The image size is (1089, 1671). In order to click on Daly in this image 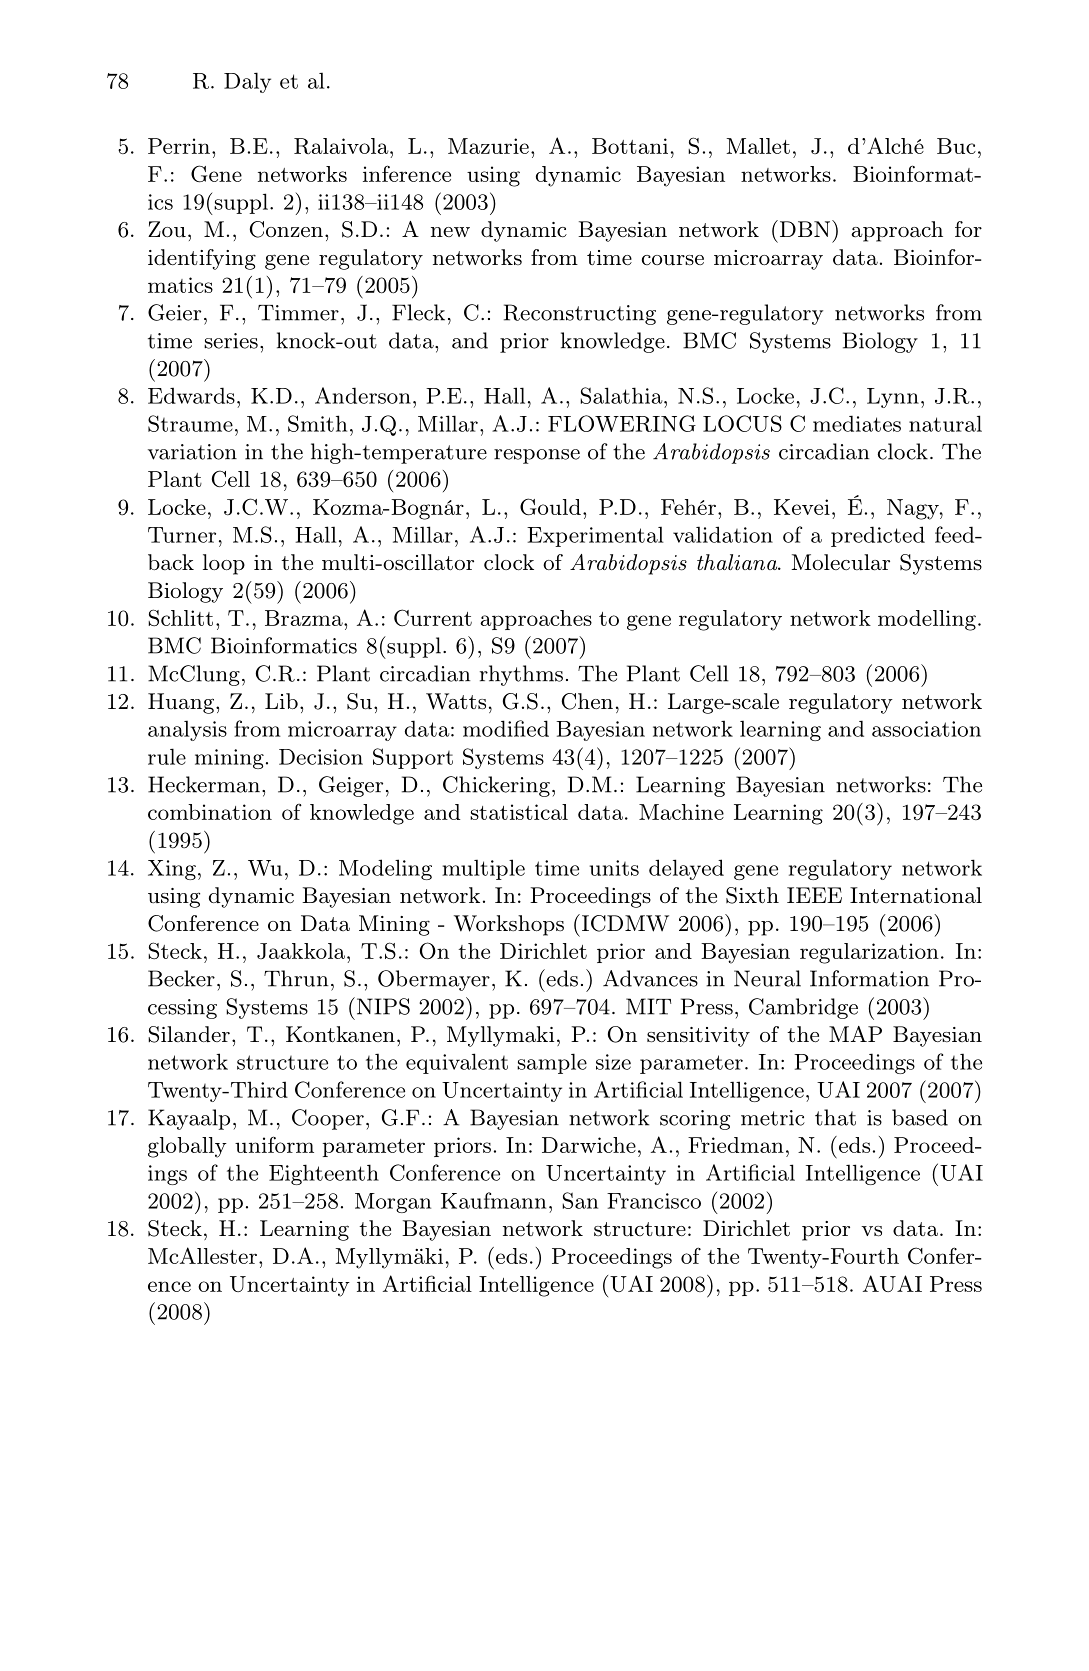, I will do `click(247, 82)`.
